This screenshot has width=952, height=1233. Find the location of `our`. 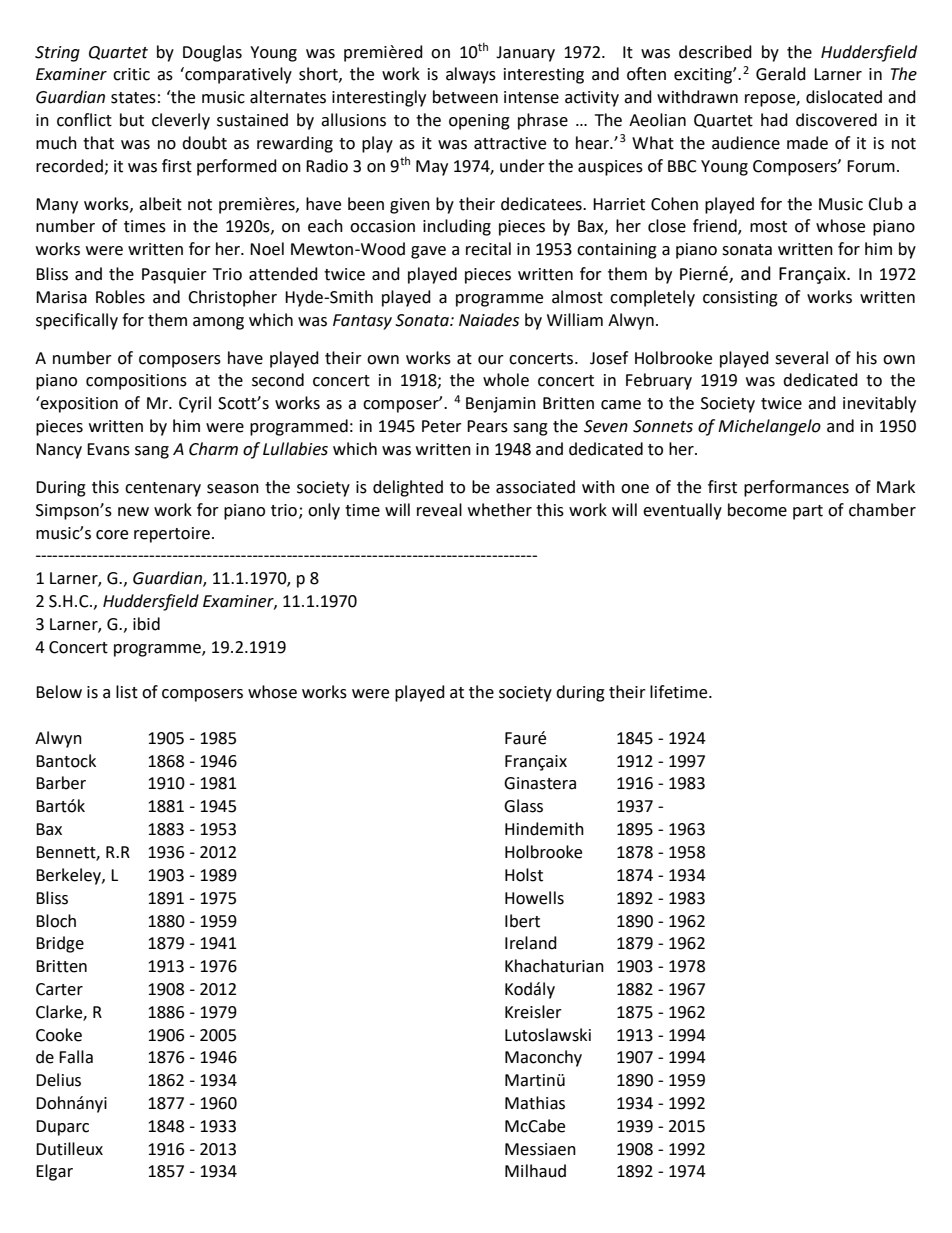

our is located at coordinates (491, 360).
